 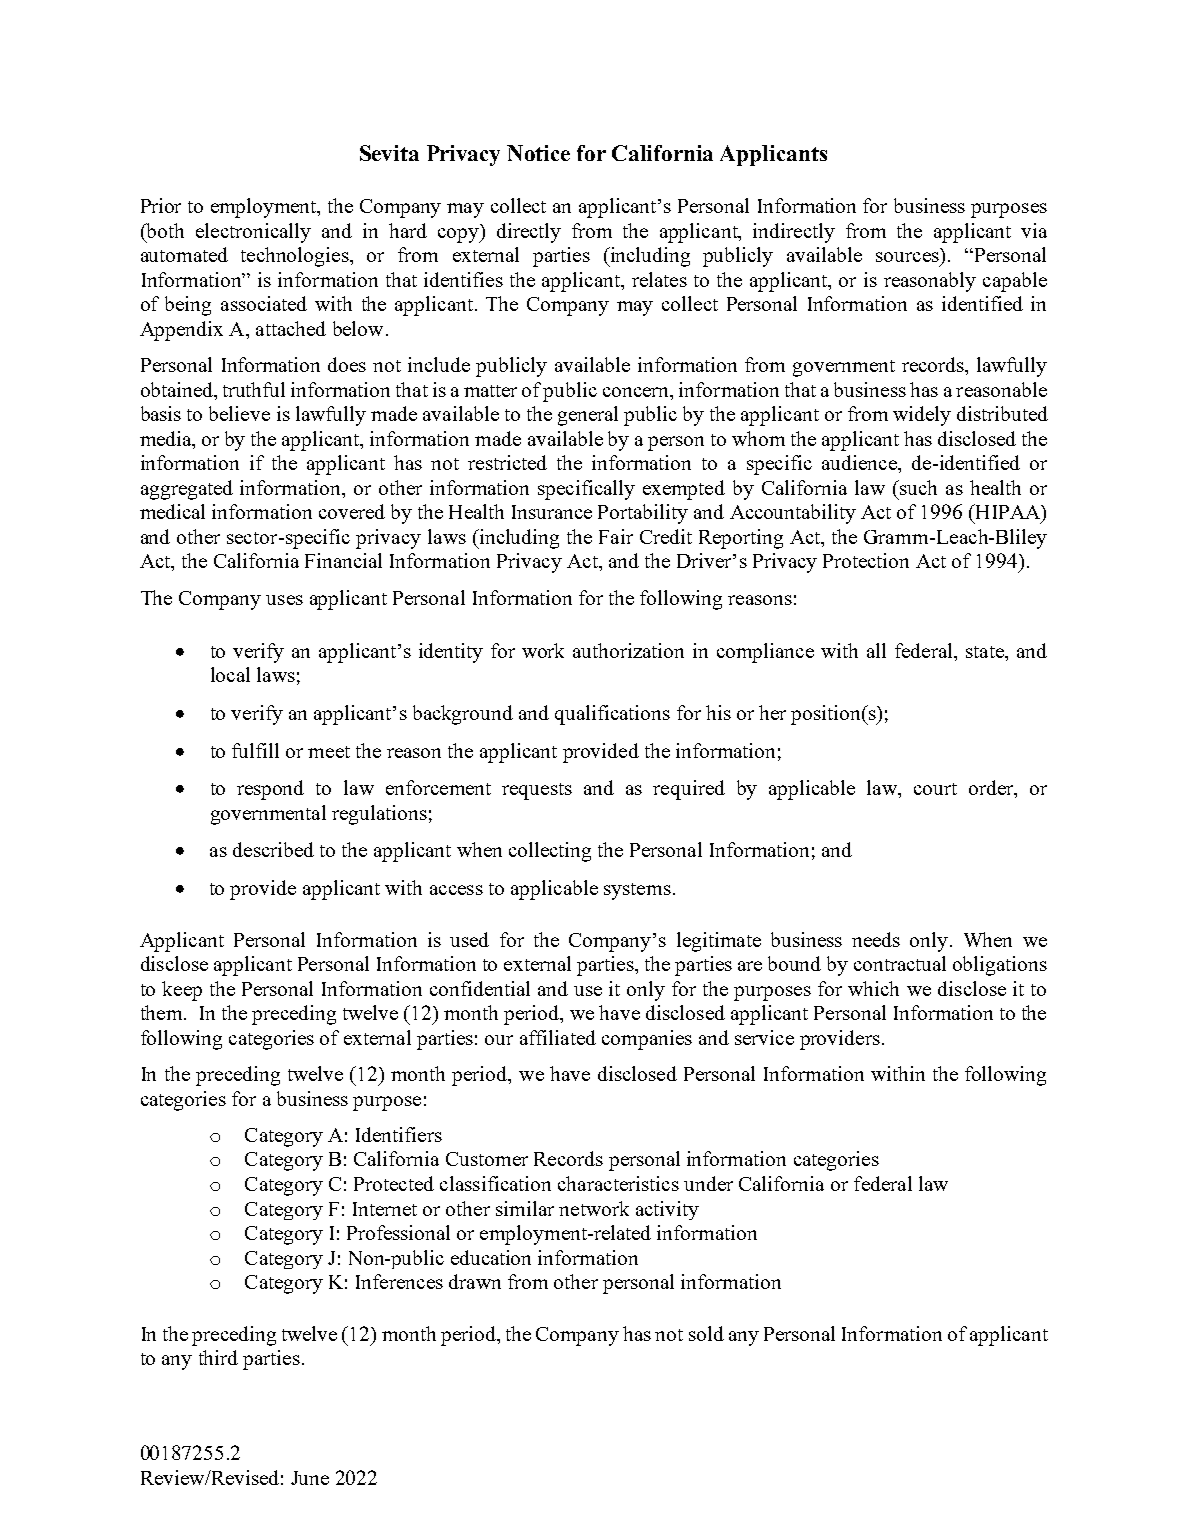 What do you see at coordinates (538, 153) in the screenshot?
I see `Notice` at bounding box center [538, 153].
